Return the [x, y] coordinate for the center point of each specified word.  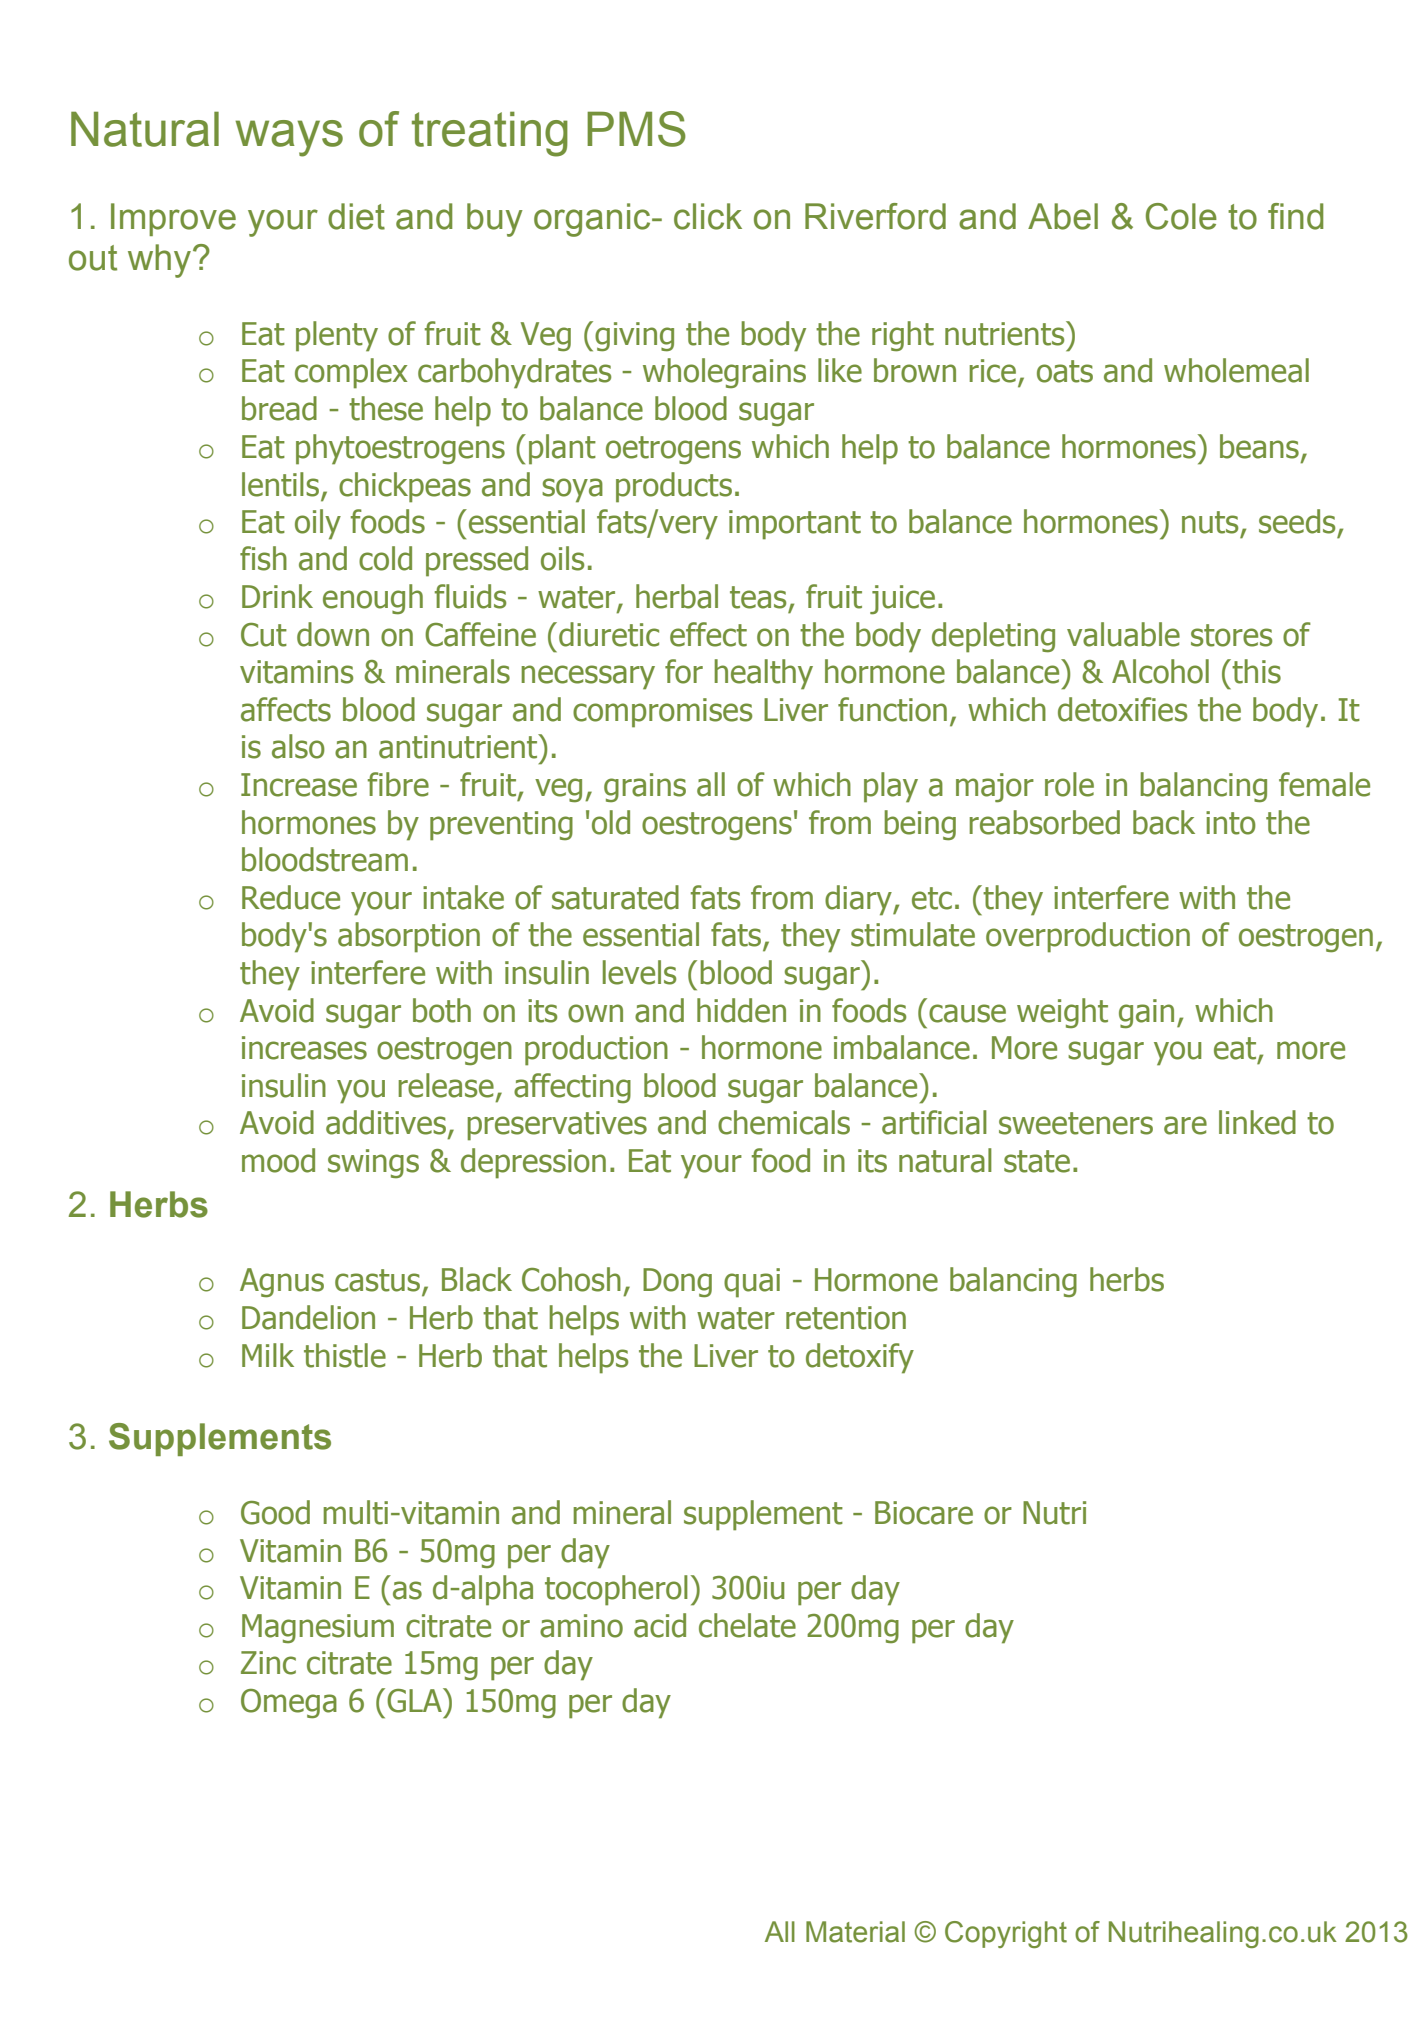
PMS [636, 129]
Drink [277, 596]
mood [278, 1160]
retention [846, 1318]
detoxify [860, 1358]
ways [289, 138]
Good [275, 1512]
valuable [1123, 634]
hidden [741, 1010]
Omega [289, 1704]
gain [1146, 1014]
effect [708, 634]
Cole [1181, 216]
